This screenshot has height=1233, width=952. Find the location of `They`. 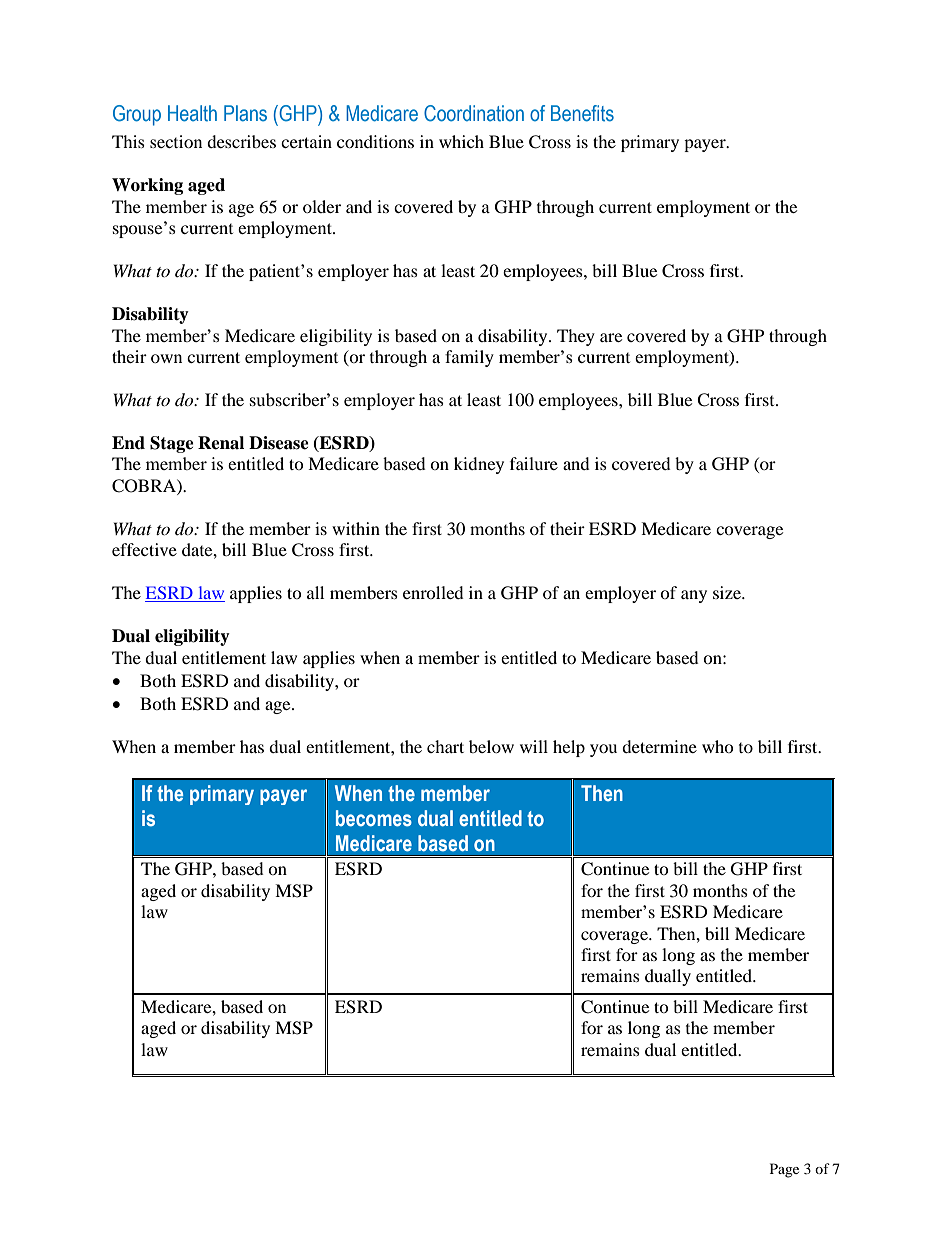

They is located at coordinates (576, 337).
